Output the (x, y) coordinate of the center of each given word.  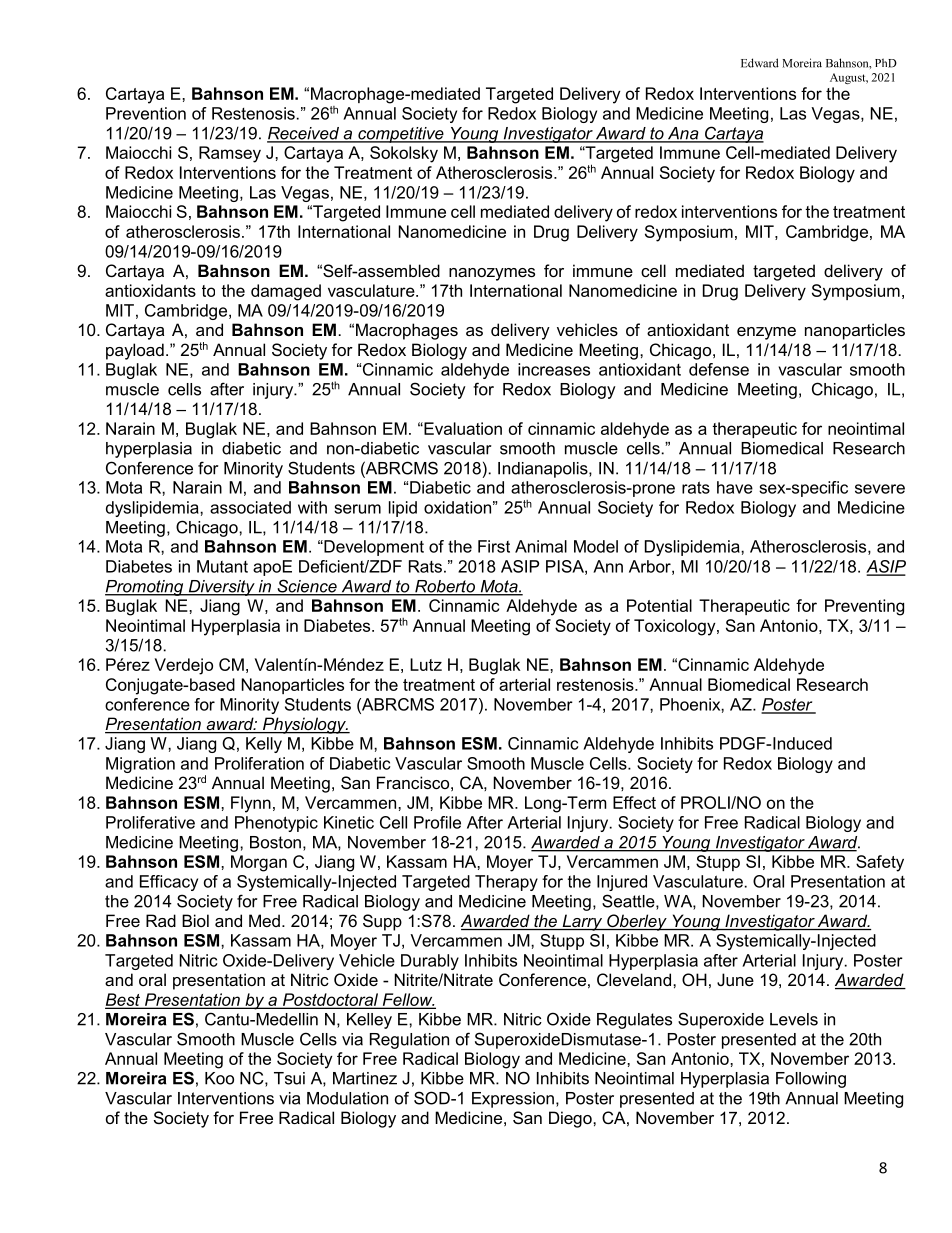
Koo (219, 1078)
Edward (760, 63)
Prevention (146, 113)
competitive (401, 135)
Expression (513, 1100)
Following (811, 1080)
